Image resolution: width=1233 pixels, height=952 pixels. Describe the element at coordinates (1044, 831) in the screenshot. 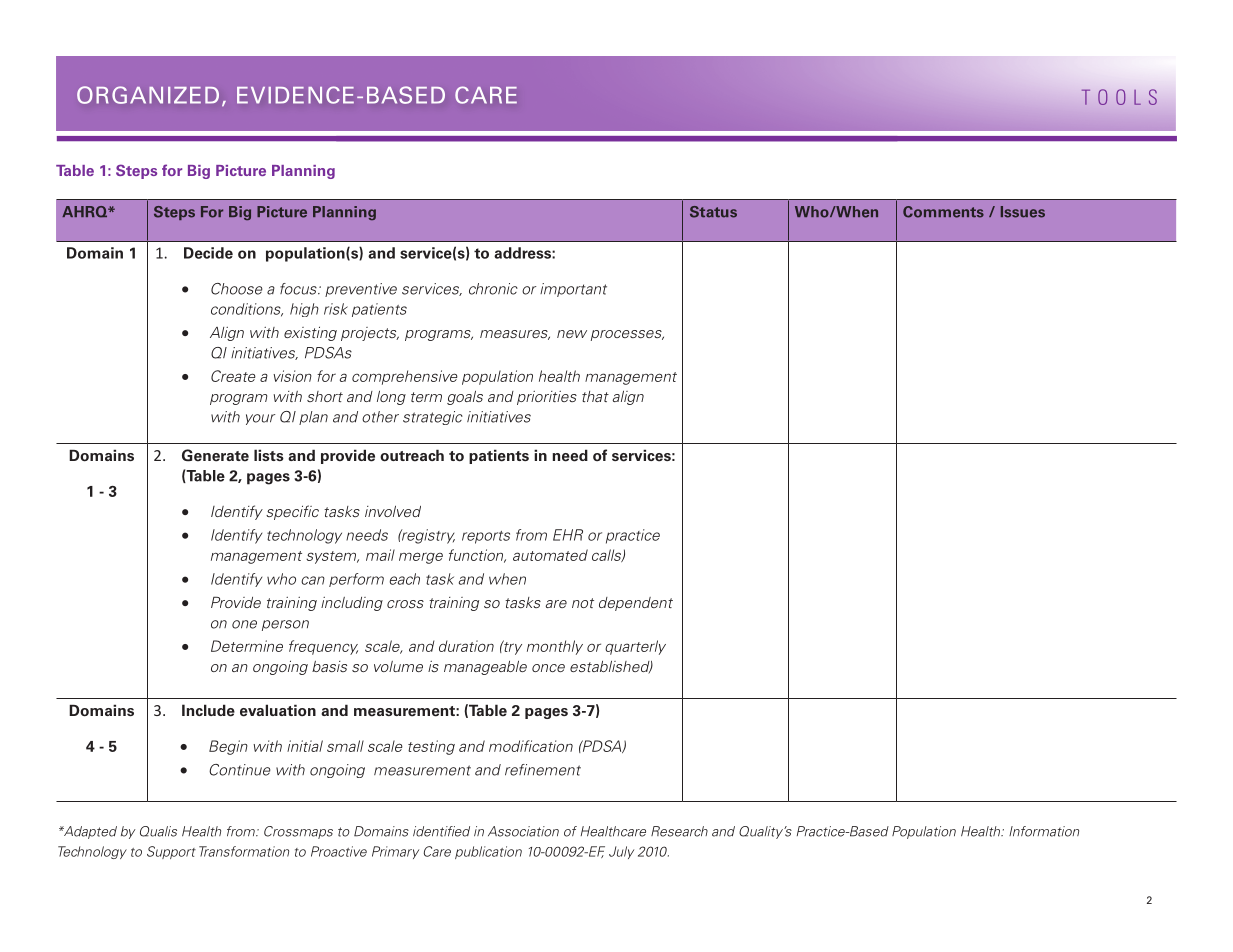

I see `Information` at that location.
